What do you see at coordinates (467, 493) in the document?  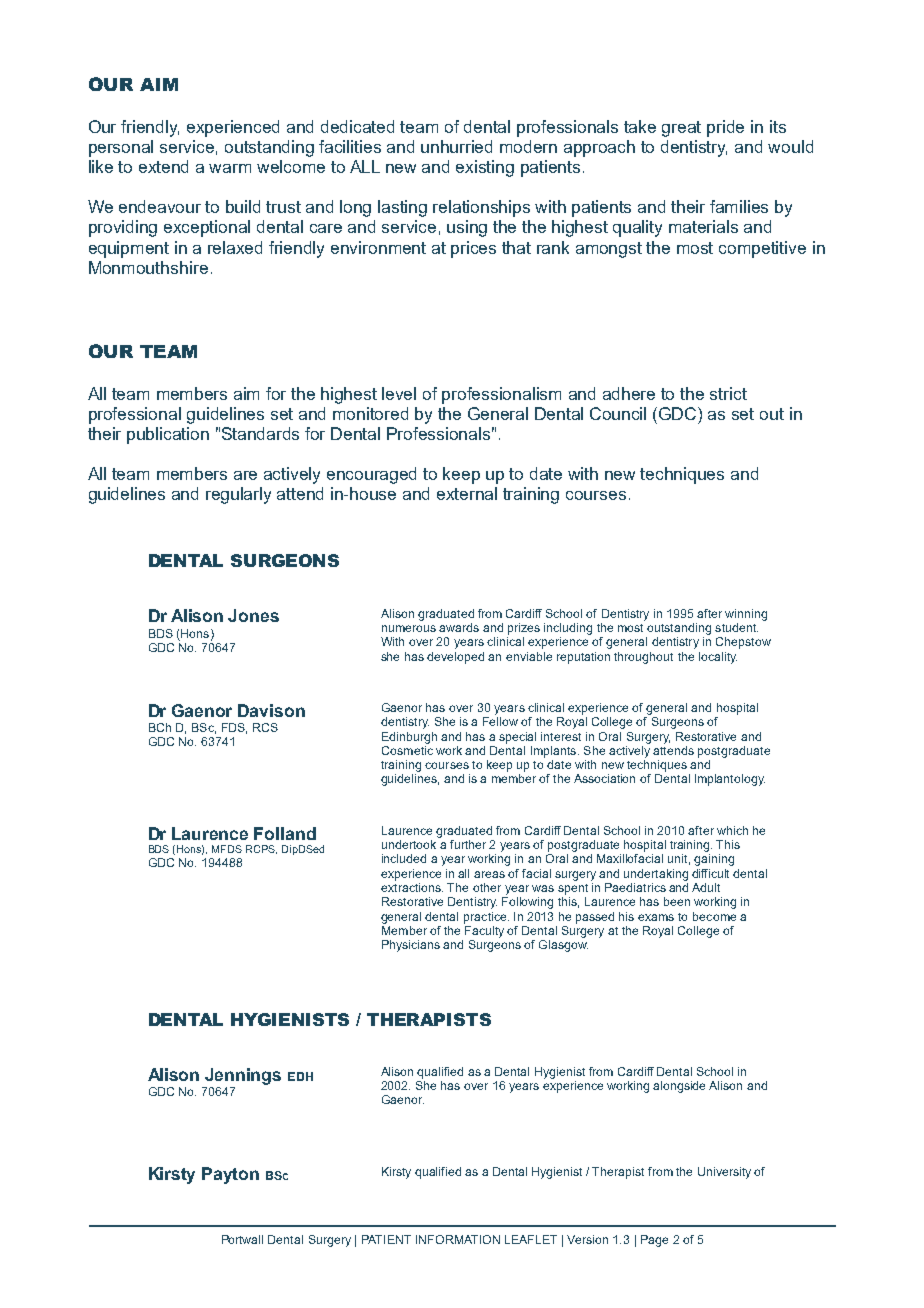 I see `external` at bounding box center [467, 493].
